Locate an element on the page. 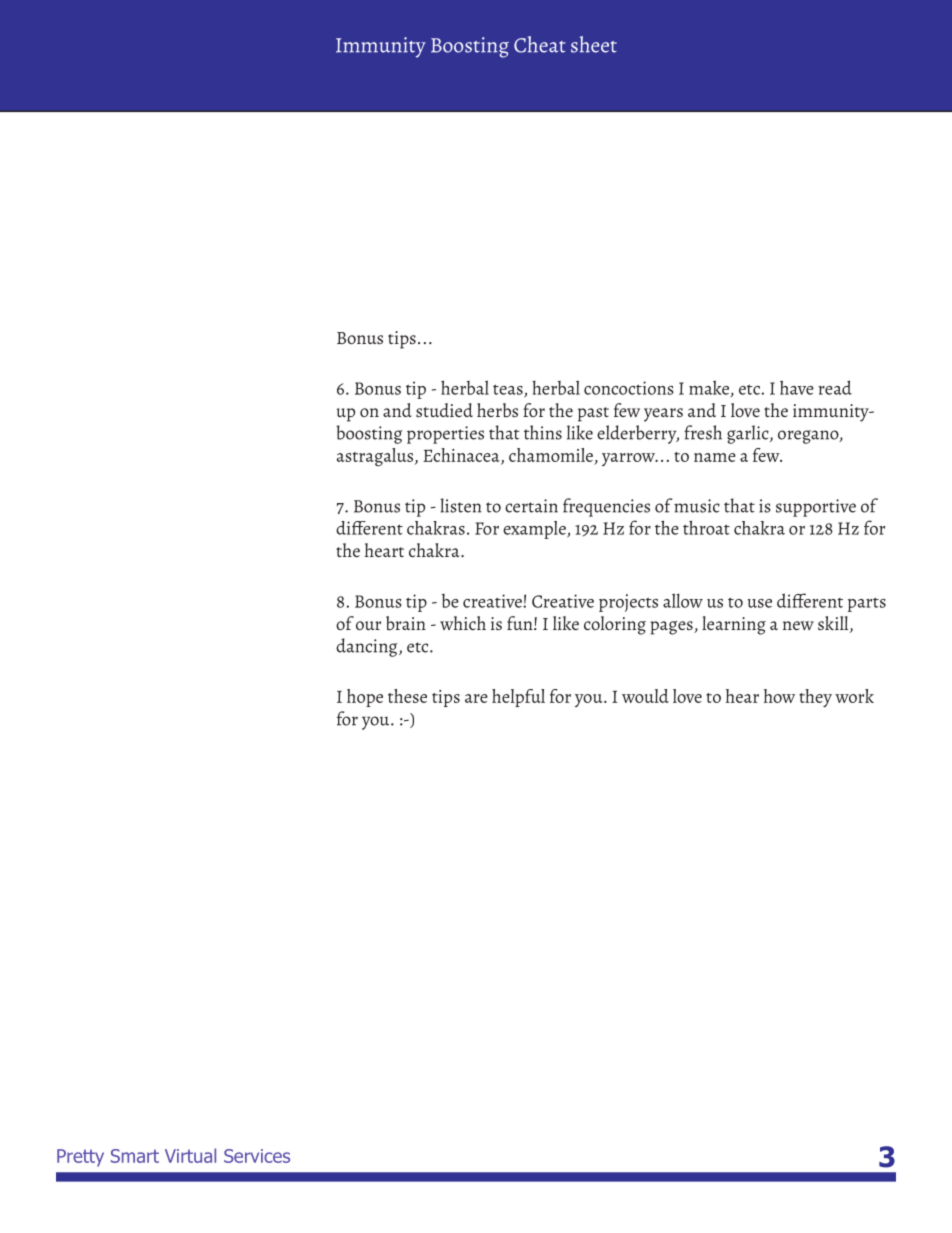 This page has height=1233, width=952. are is located at coordinates (476, 698).
